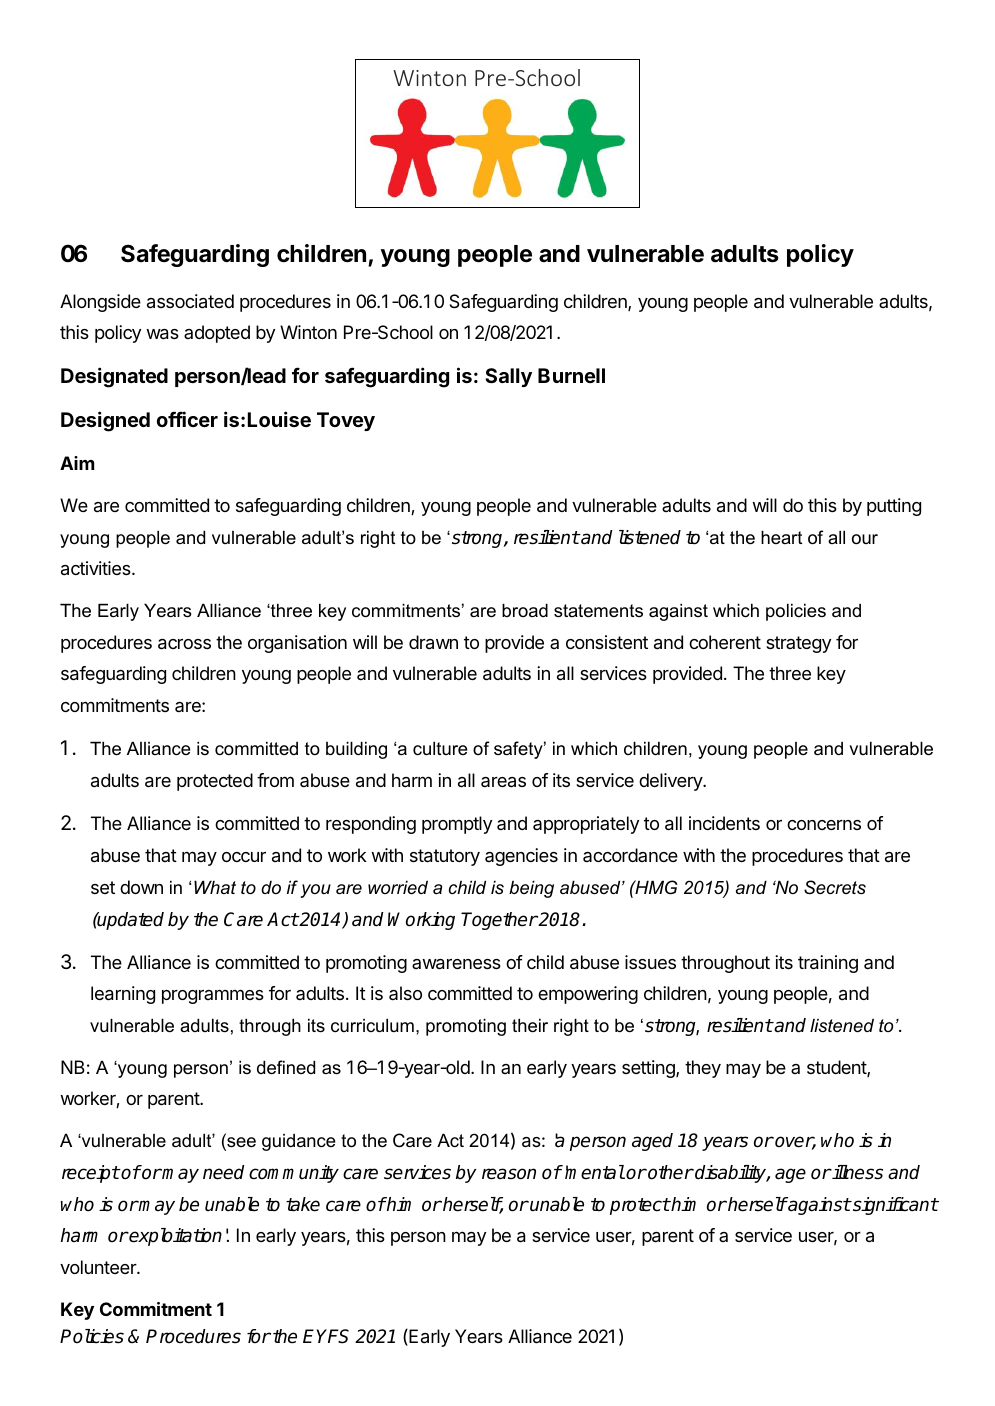 This page has height=1406, width=995. I want to click on awareness, so click(456, 964).
